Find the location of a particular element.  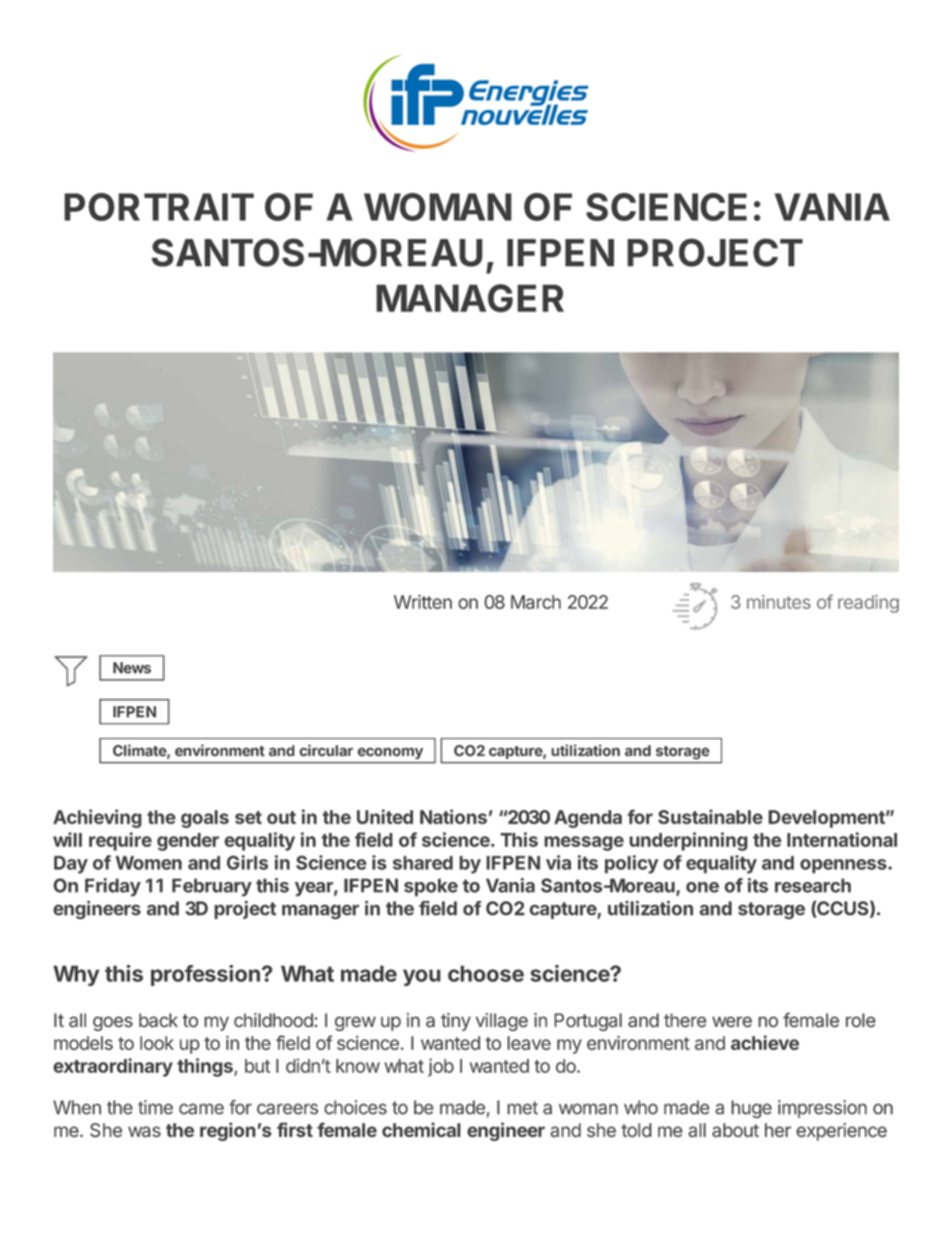

News is located at coordinates (132, 668).
